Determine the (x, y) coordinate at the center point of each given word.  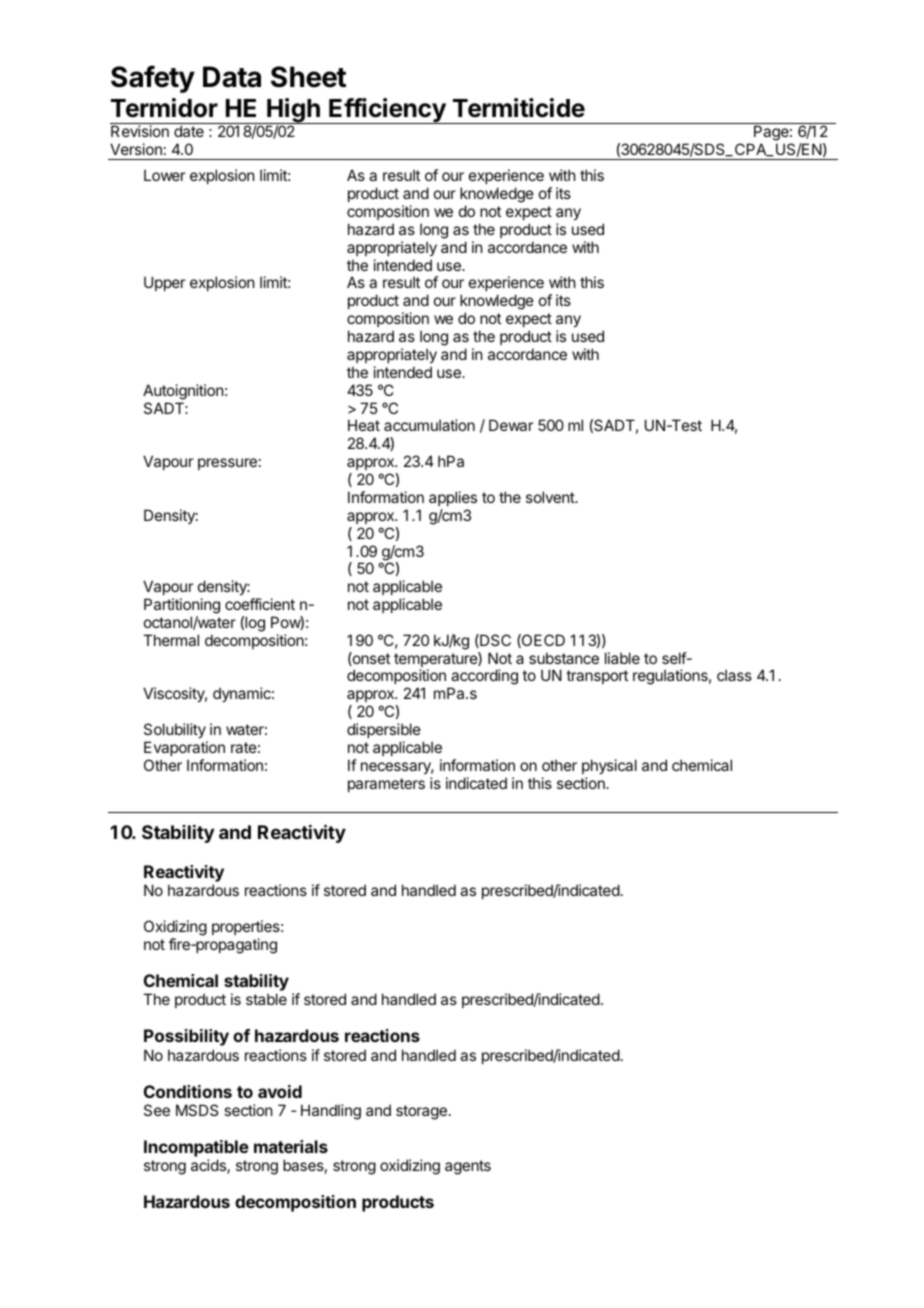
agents (468, 1167)
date (189, 131)
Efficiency (387, 111)
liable (622, 658)
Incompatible (196, 1148)
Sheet (308, 77)
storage (421, 1112)
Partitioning (182, 606)
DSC (494, 641)
